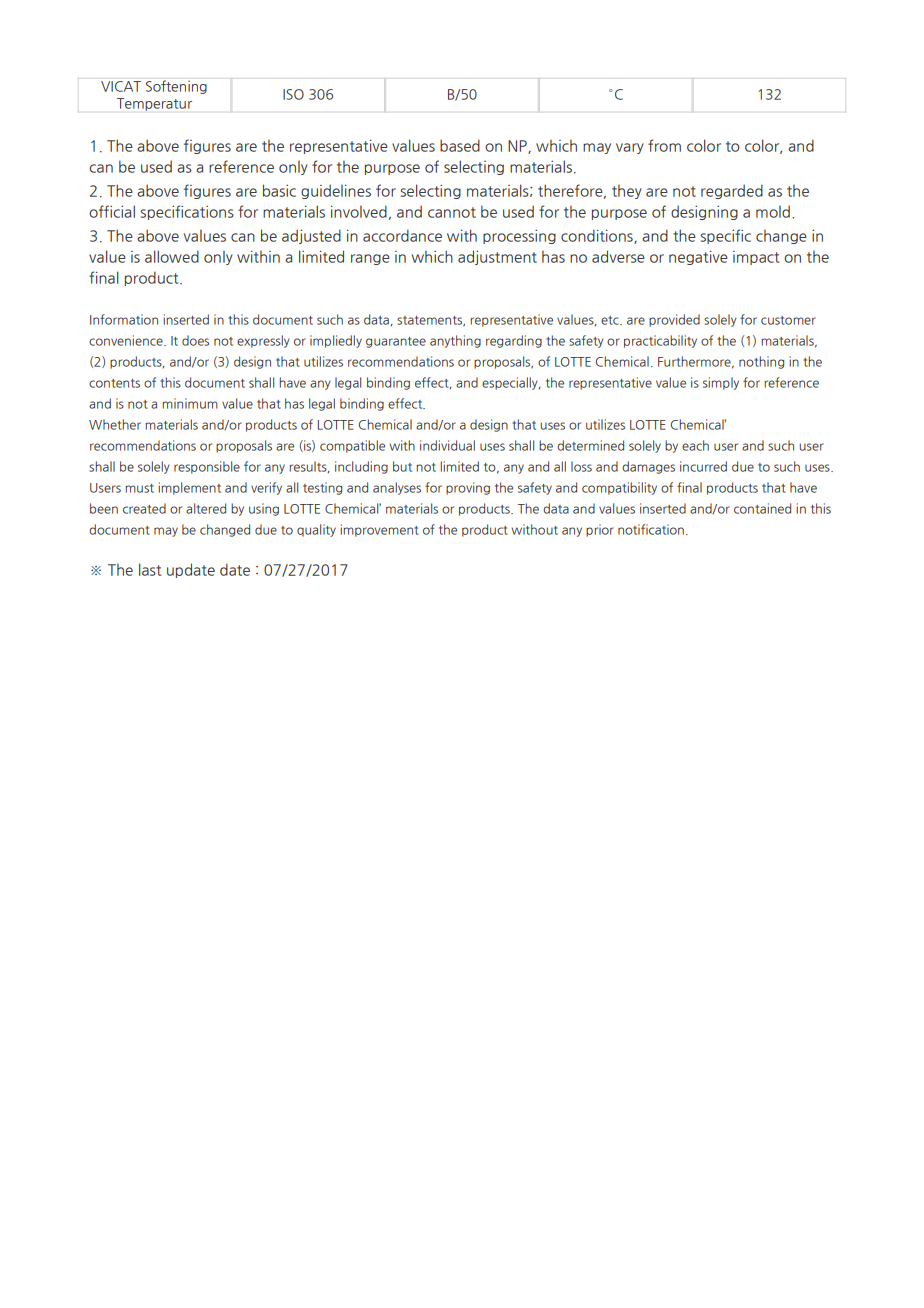  Describe the element at coordinates (379, 530) in the screenshot. I see `improvement` at that location.
